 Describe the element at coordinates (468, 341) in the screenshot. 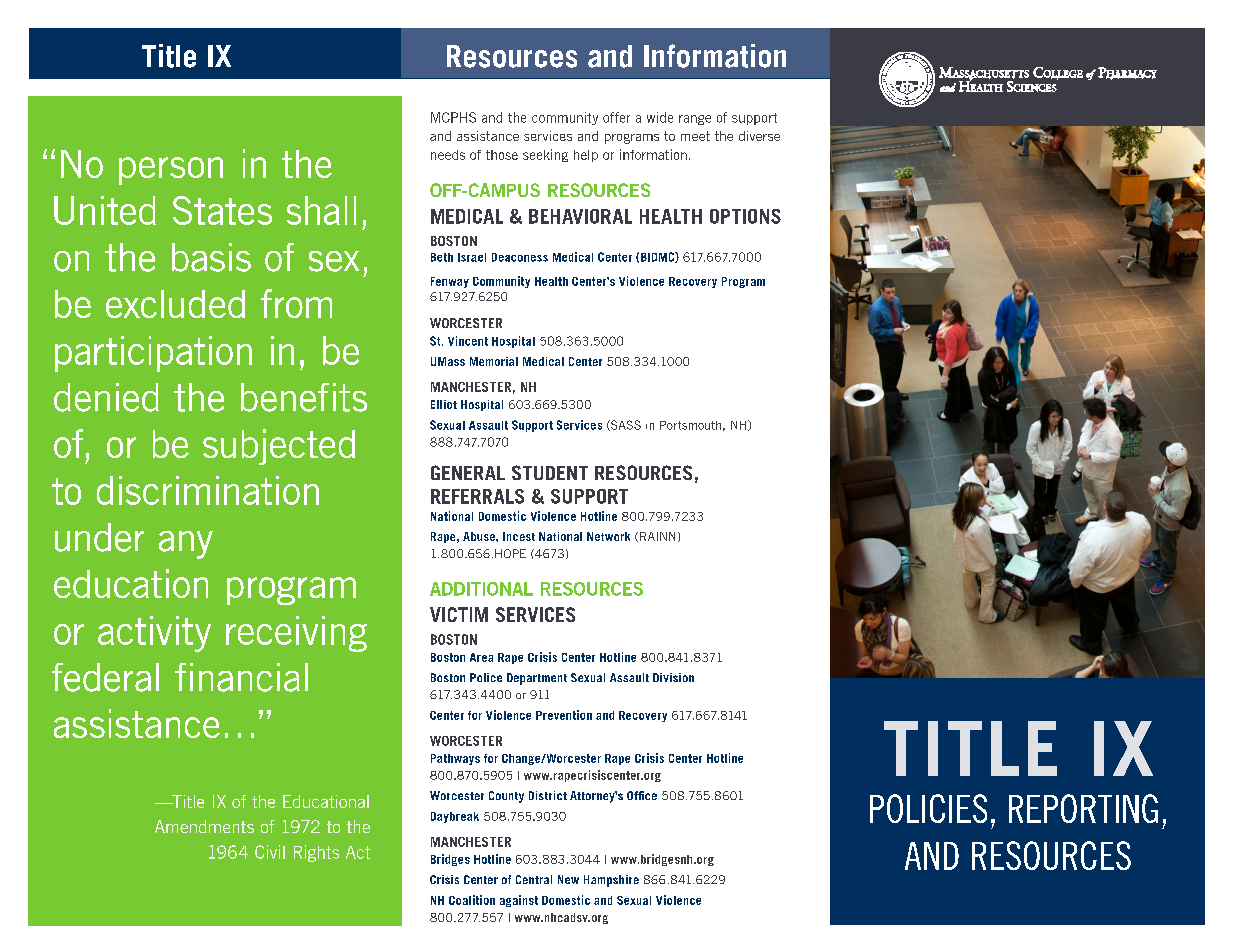

I see `Vincent` at that location.
